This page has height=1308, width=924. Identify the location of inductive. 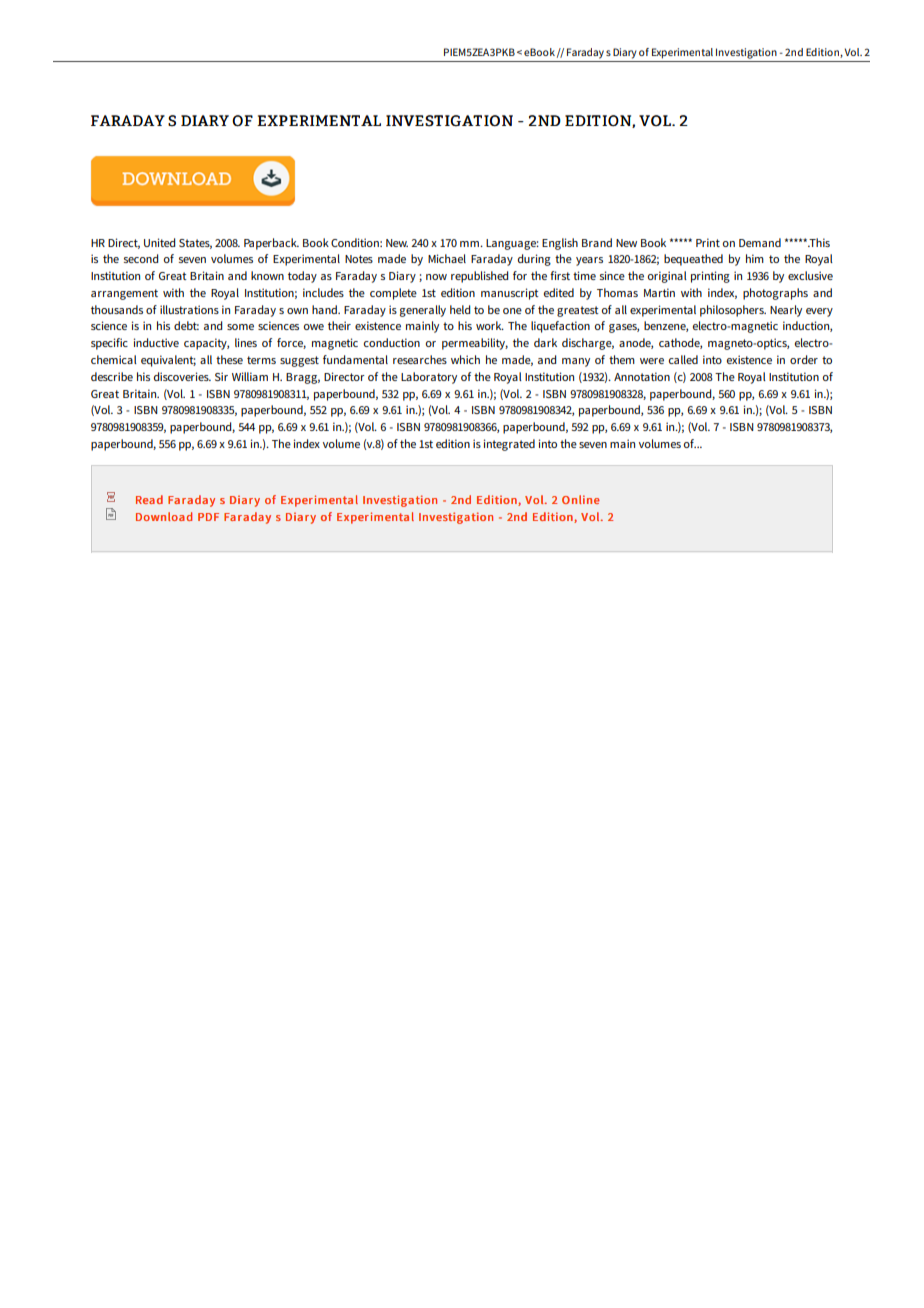
(156, 342).
